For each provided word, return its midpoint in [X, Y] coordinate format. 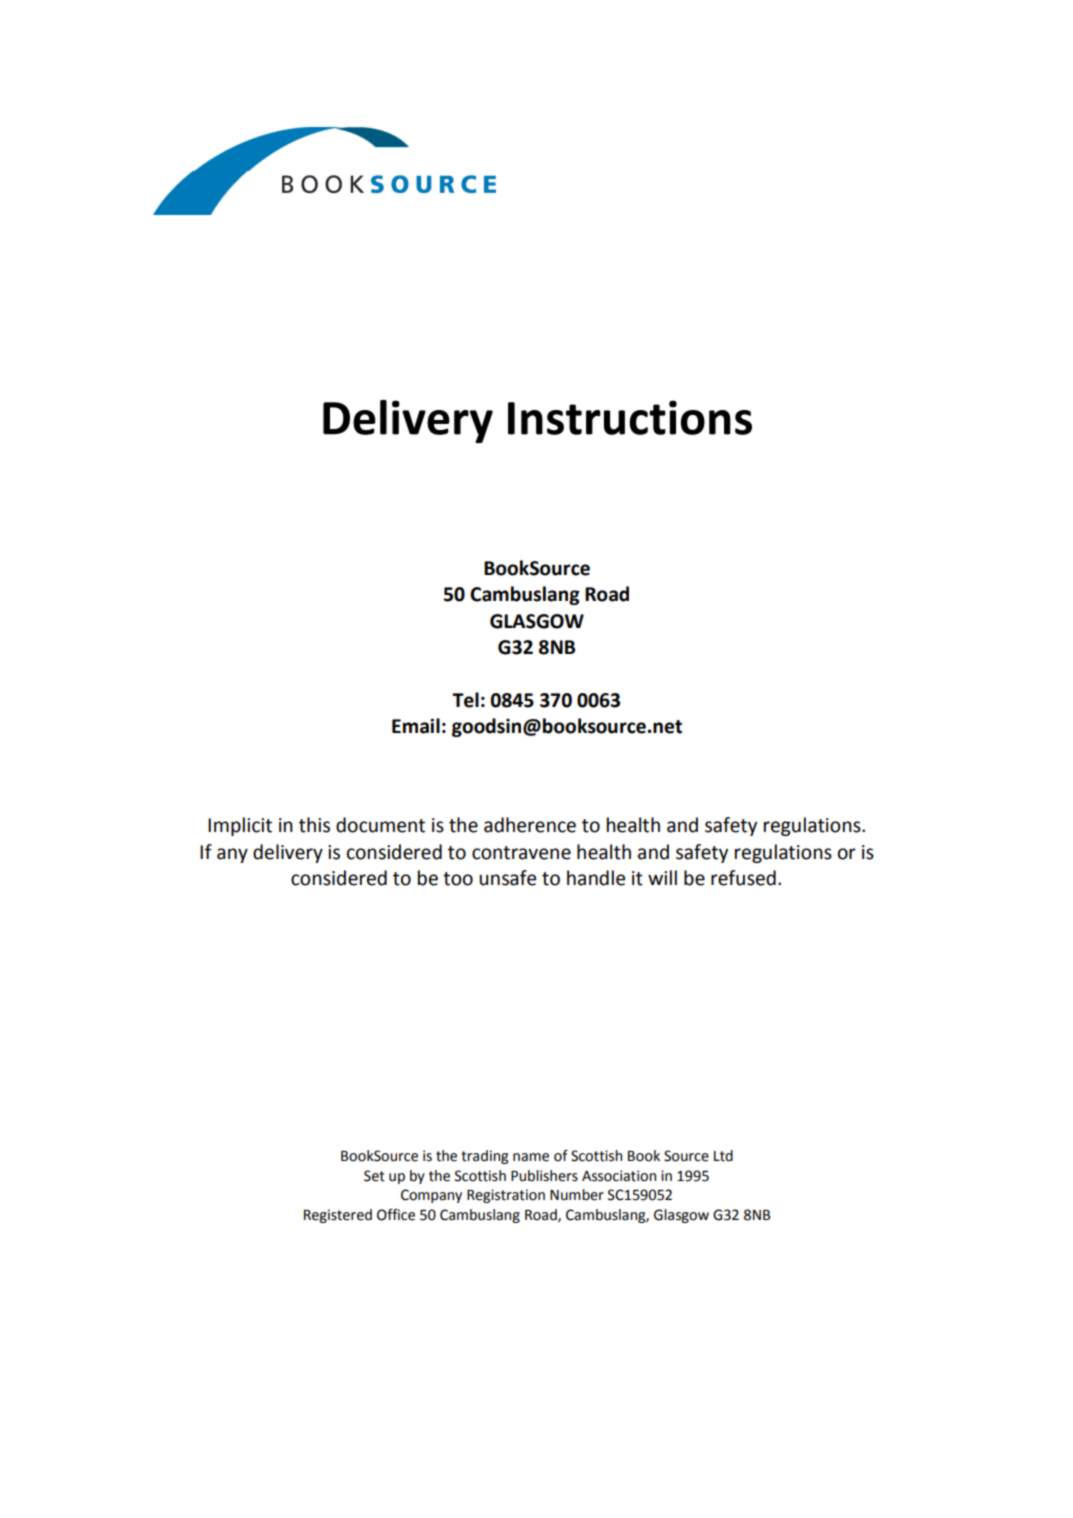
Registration [506, 1196]
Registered [338, 1216]
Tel [465, 700]
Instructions [630, 417]
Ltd [723, 1156]
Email [416, 726]
